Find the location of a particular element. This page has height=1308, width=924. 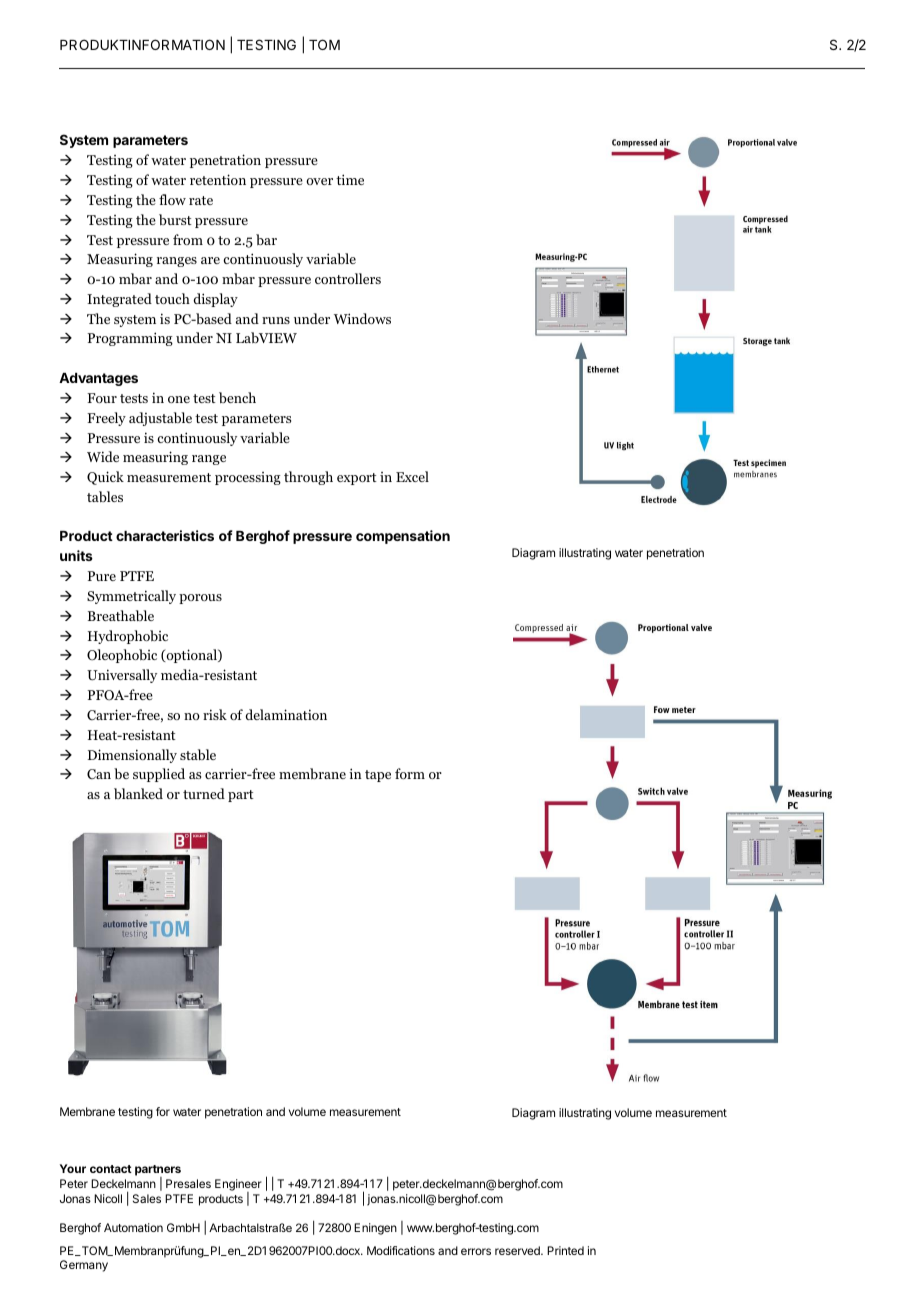

contact is located at coordinates (111, 1169).
